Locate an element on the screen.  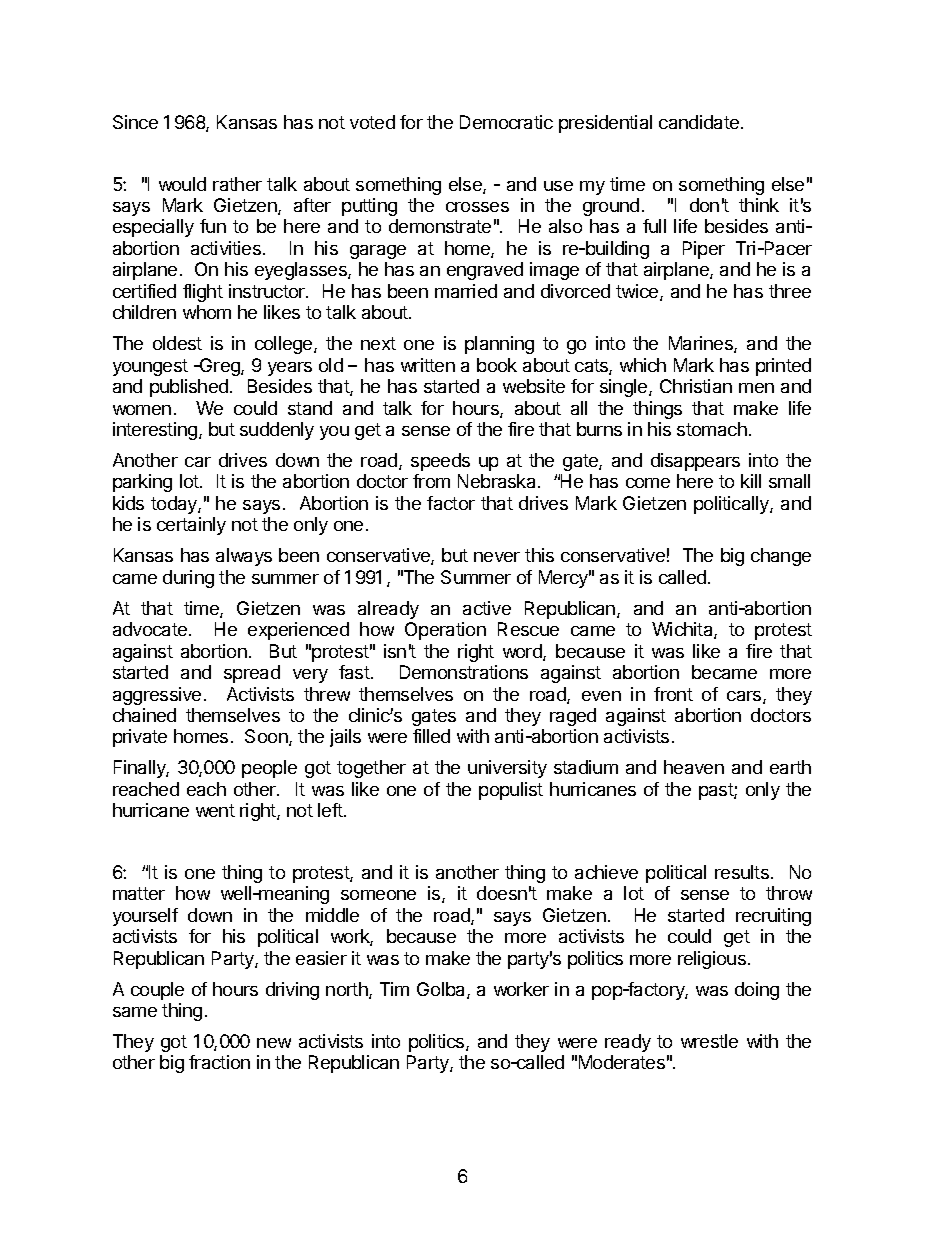
Wichita is located at coordinates (683, 630).
